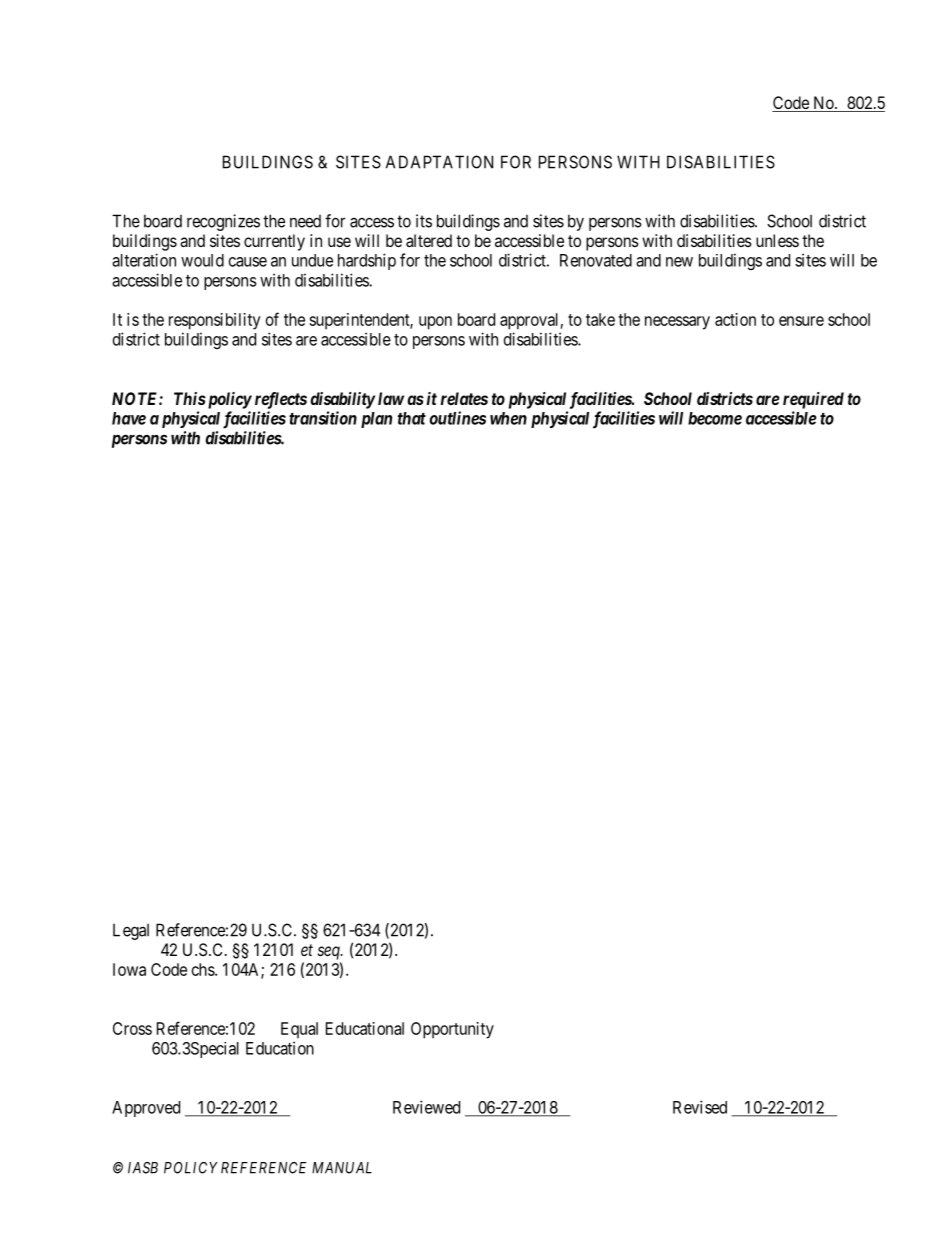 Image resolution: width=952 pixels, height=1233 pixels. Describe the element at coordinates (146, 1109) in the screenshot. I see `Approved` at that location.
